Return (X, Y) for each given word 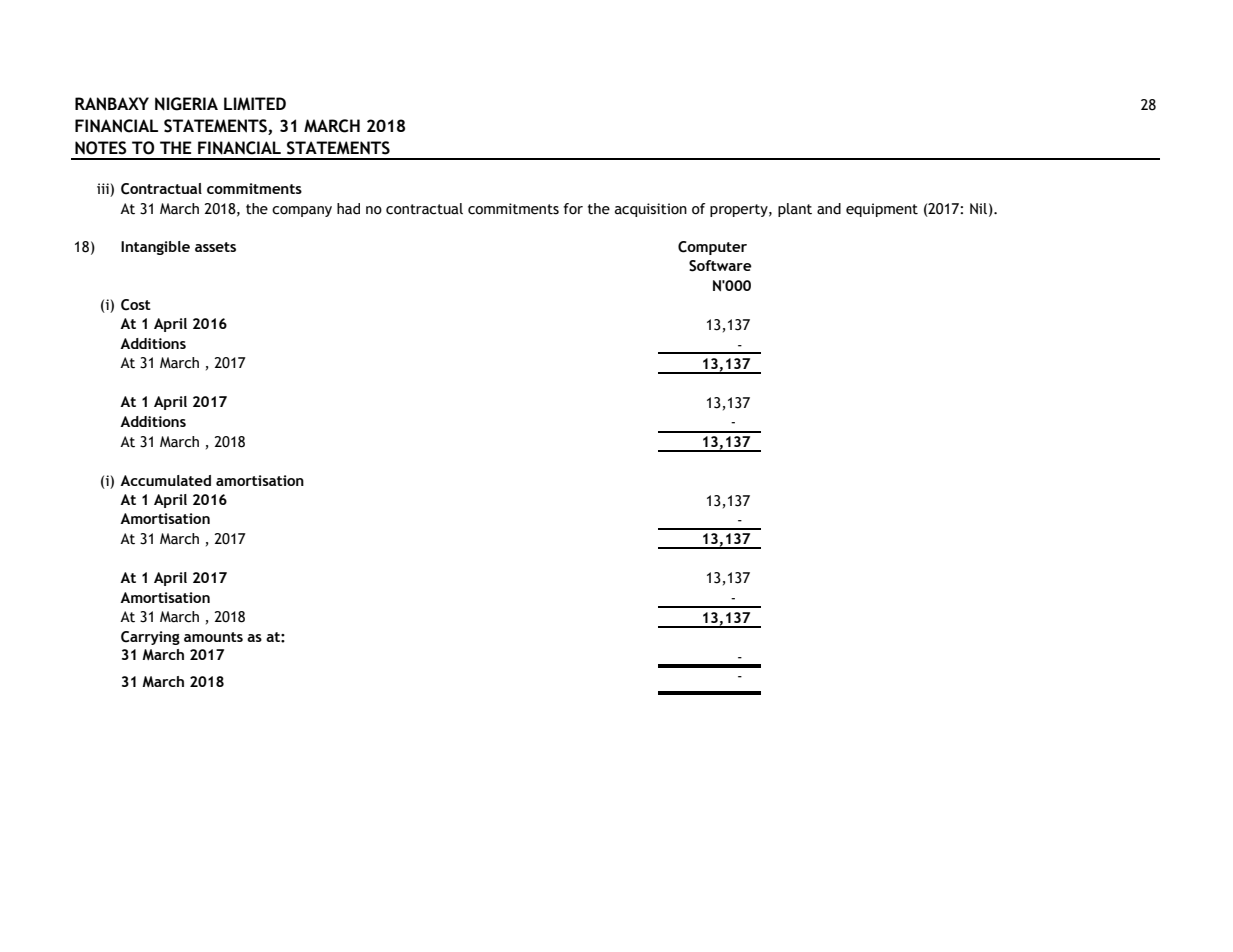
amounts (213, 637)
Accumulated (165, 480)
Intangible (155, 248)
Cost (136, 305)
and (829, 209)
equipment (882, 210)
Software (720, 266)
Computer (712, 248)
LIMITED (255, 103)
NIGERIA (186, 104)
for (573, 209)
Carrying (150, 638)
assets (215, 247)
